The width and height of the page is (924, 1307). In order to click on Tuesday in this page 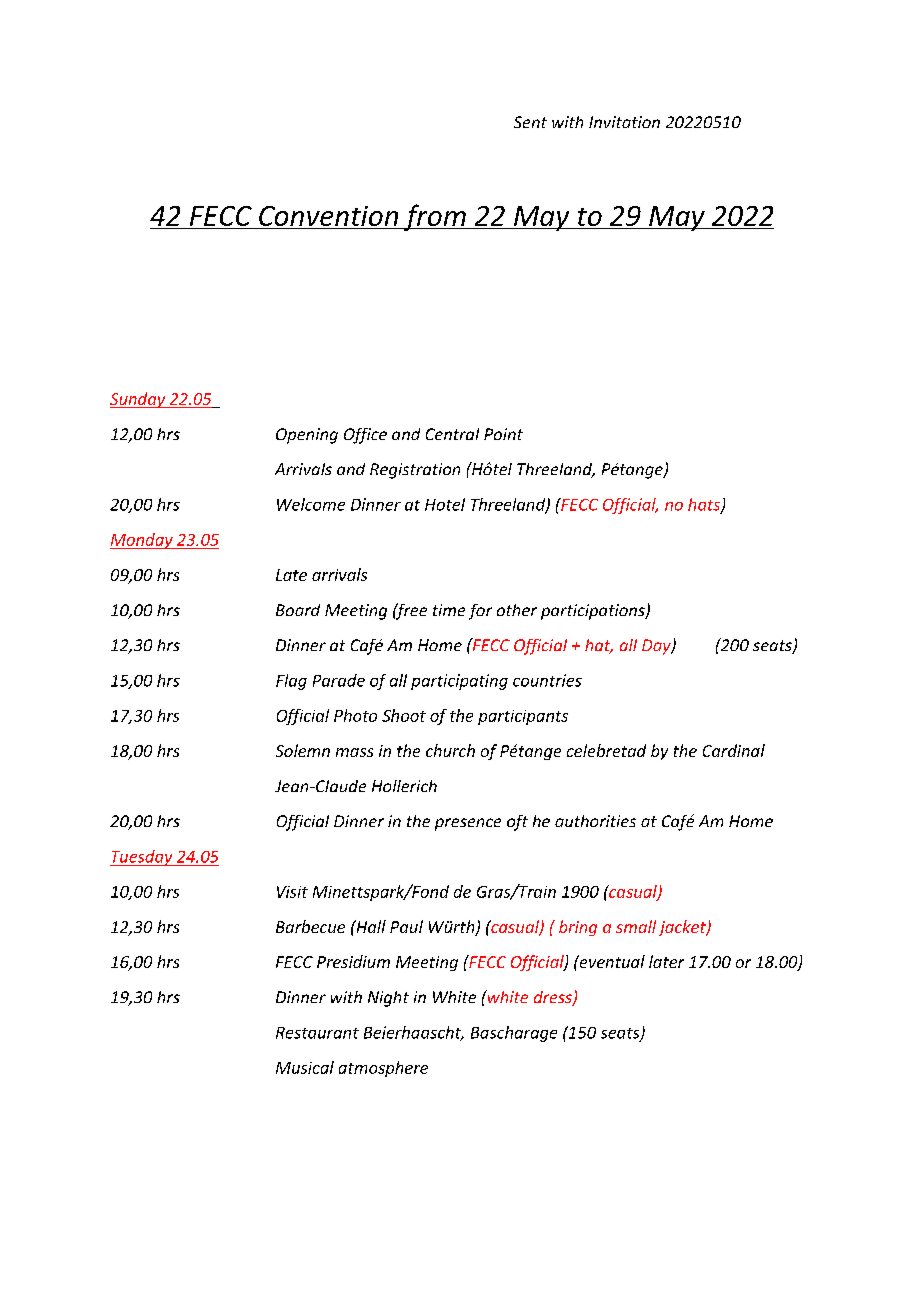, I will do `click(142, 858)`.
